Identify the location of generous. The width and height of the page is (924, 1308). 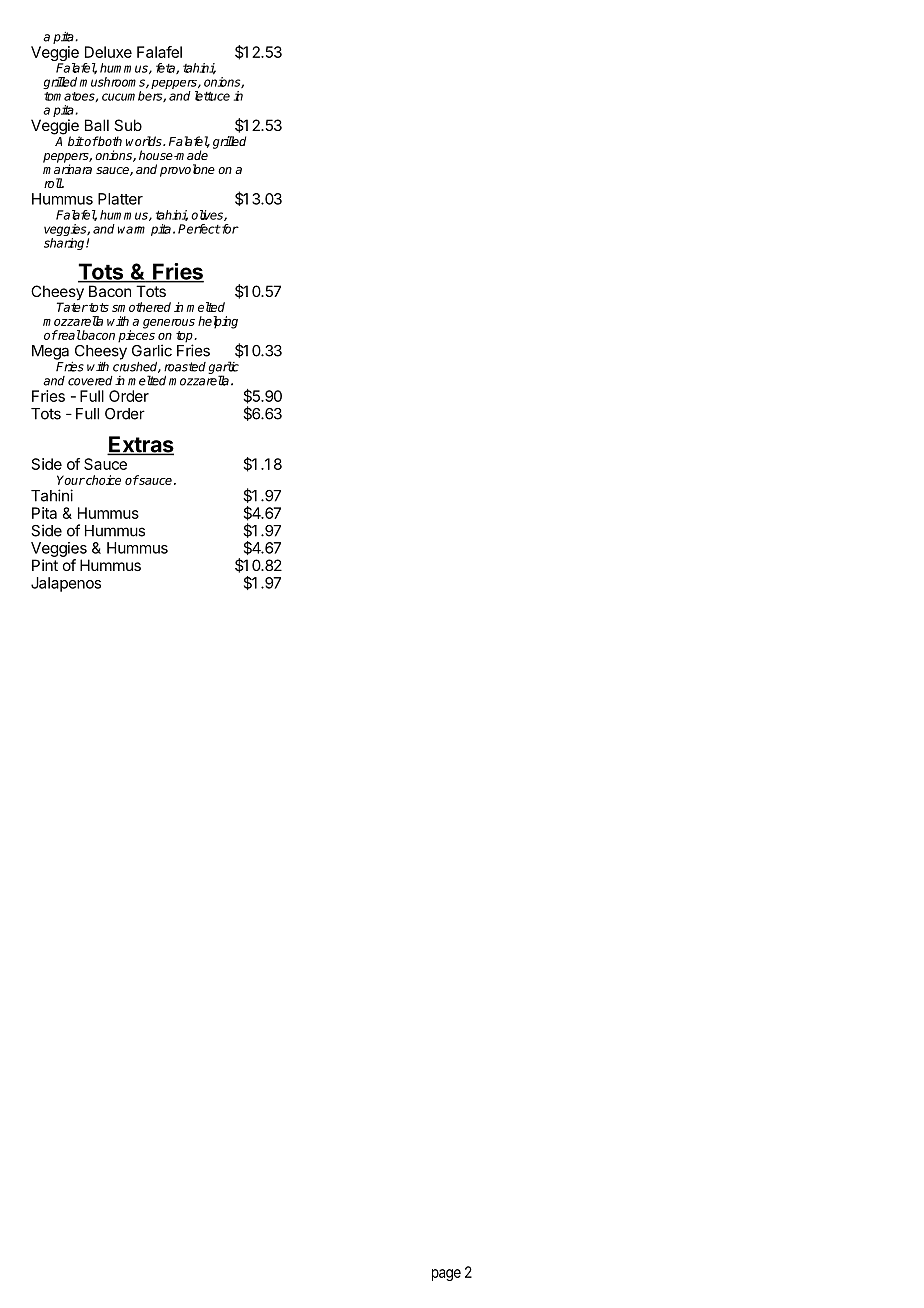
(169, 324).
